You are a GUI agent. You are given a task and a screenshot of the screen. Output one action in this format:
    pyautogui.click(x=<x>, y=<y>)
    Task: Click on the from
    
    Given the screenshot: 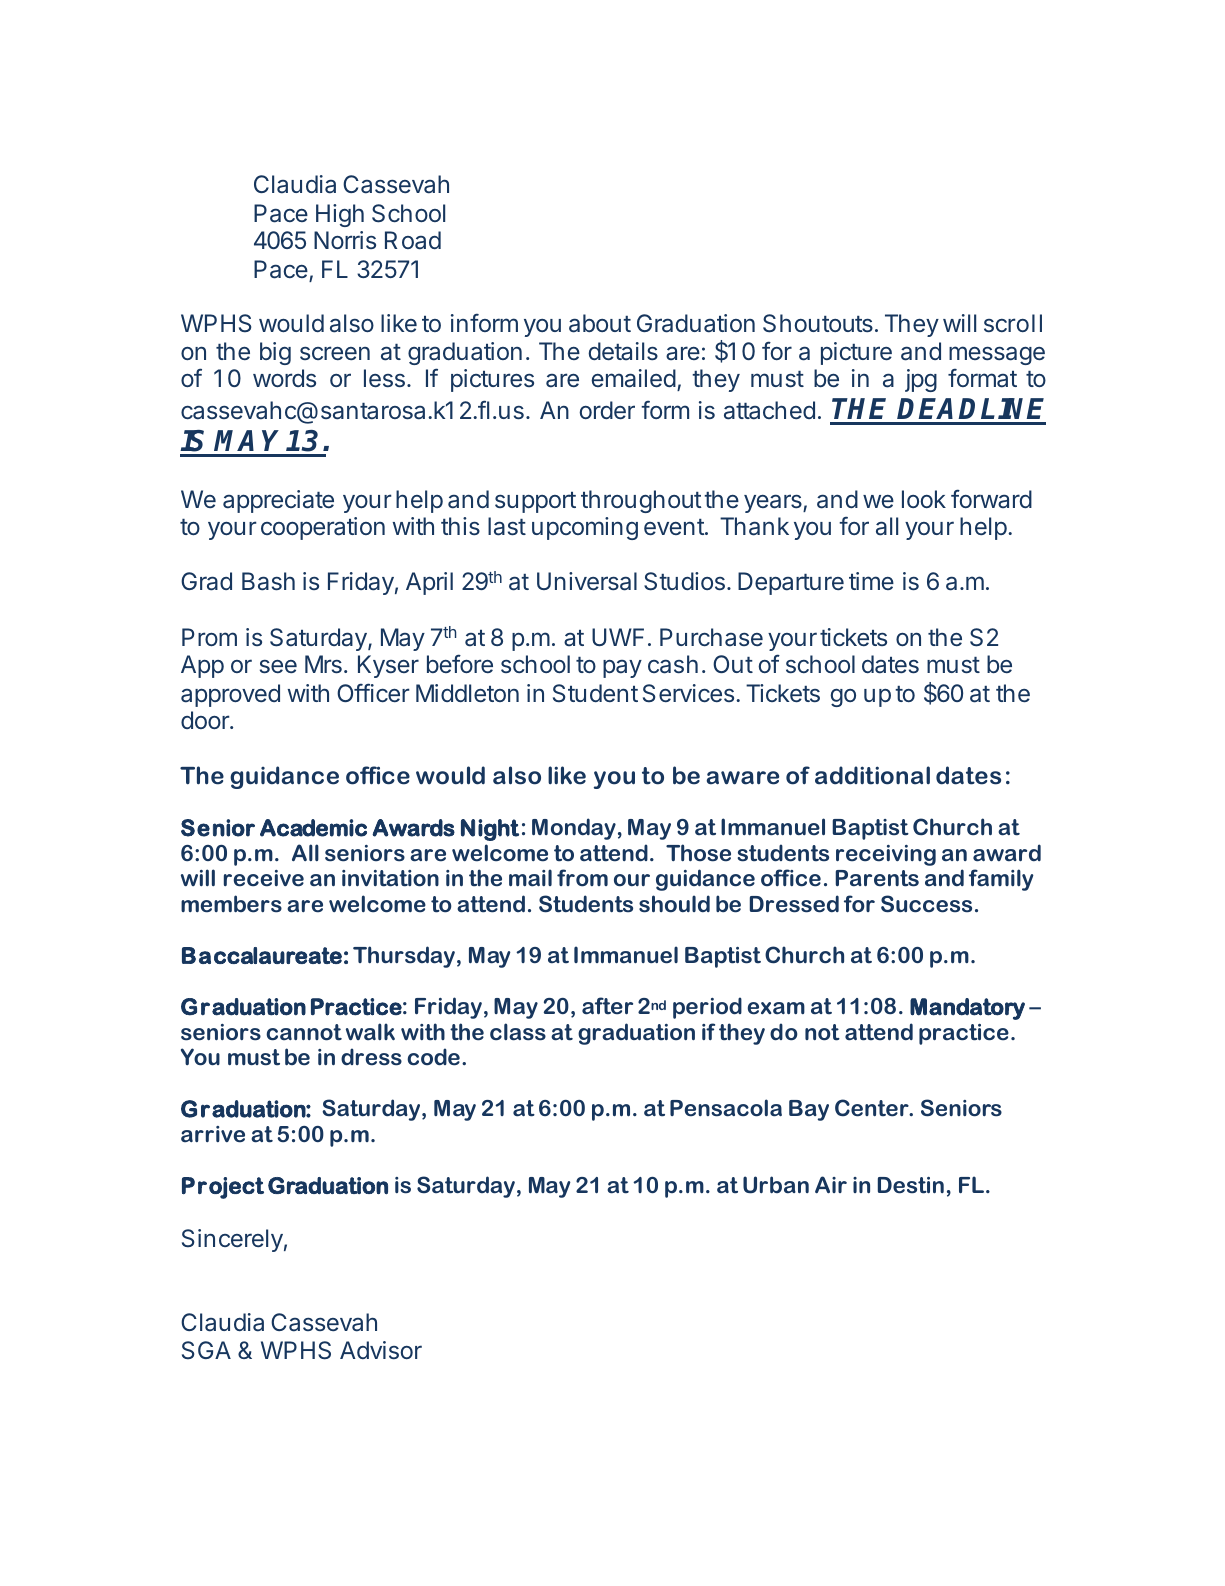 What is the action you would take?
    pyautogui.click(x=582, y=878)
